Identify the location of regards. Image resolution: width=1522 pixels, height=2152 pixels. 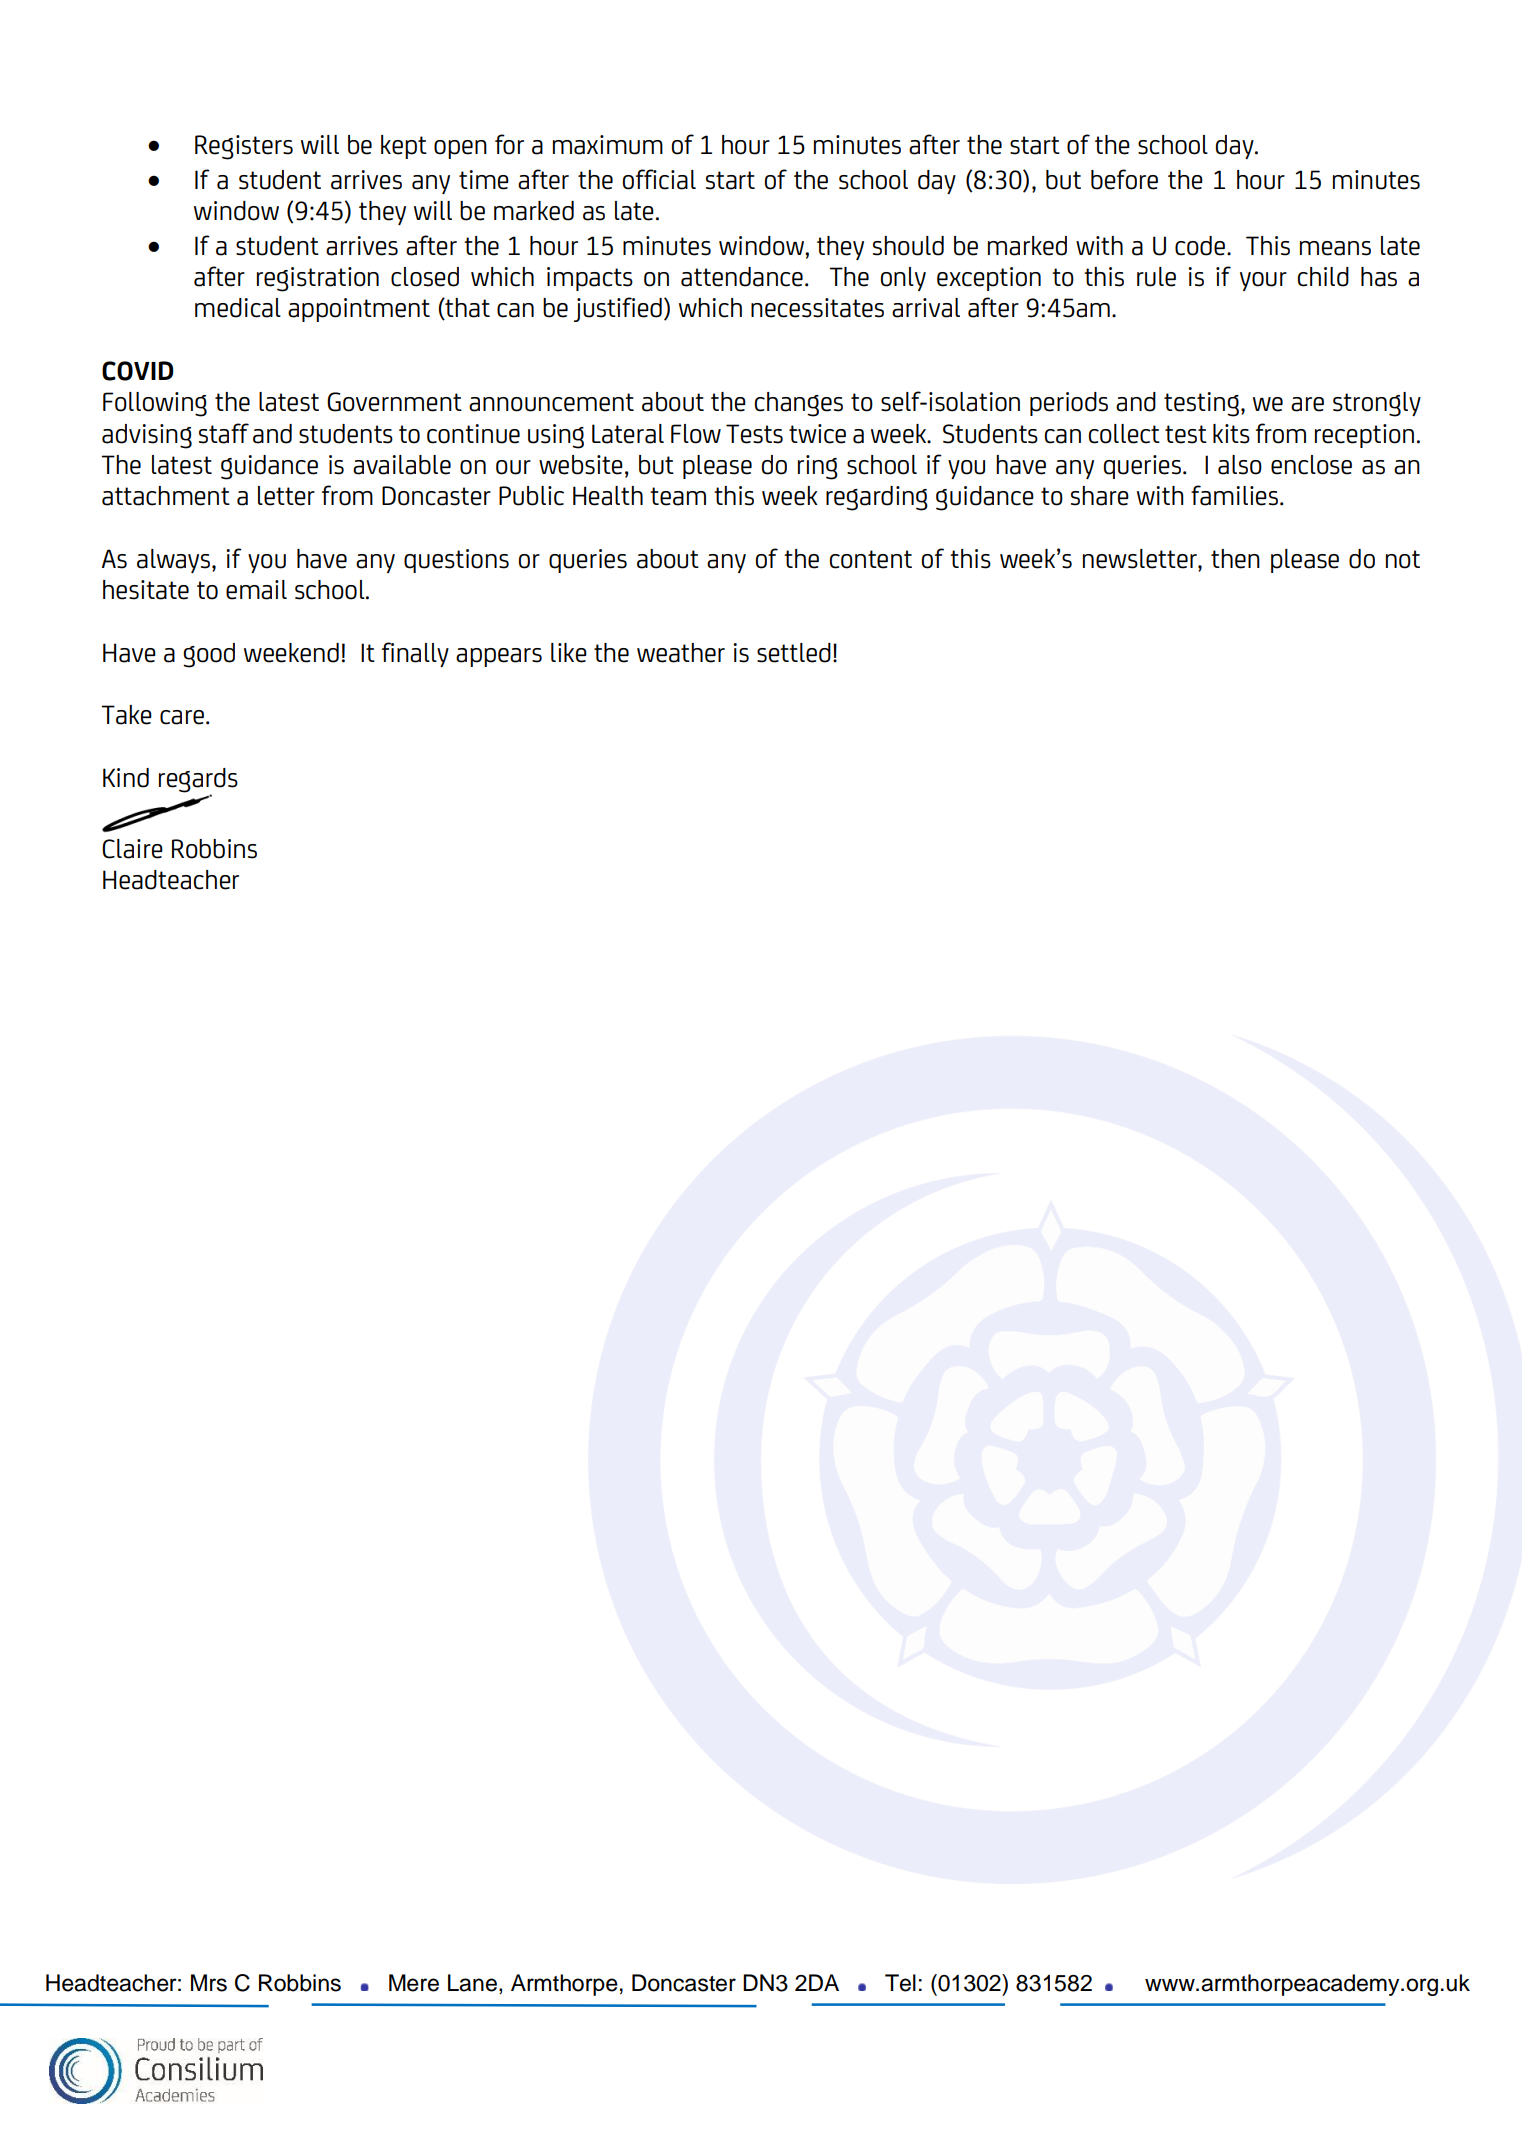
(198, 781).
